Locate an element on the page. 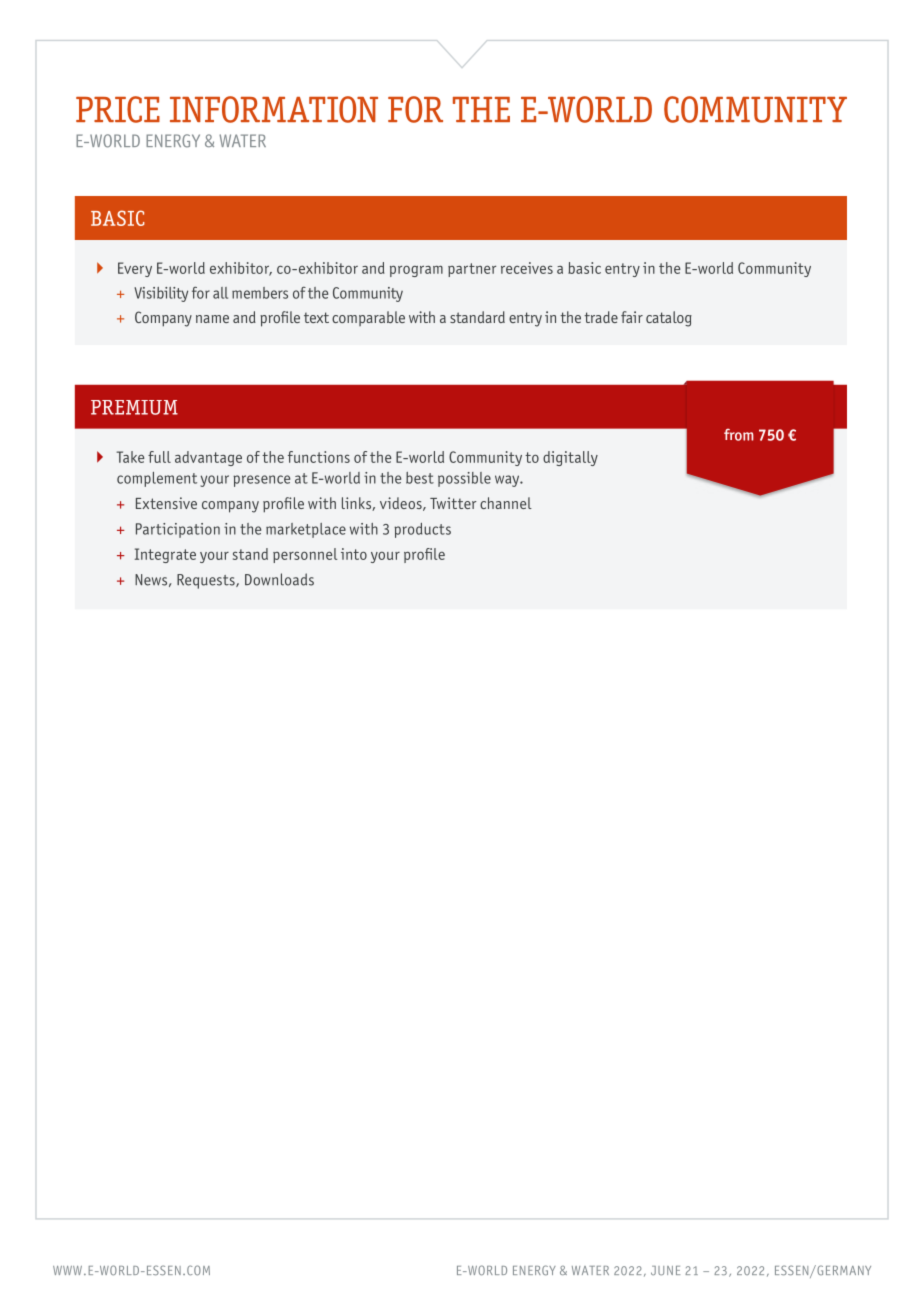 The height and width of the document is (1308, 924). Twitter is located at coordinates (453, 503).
